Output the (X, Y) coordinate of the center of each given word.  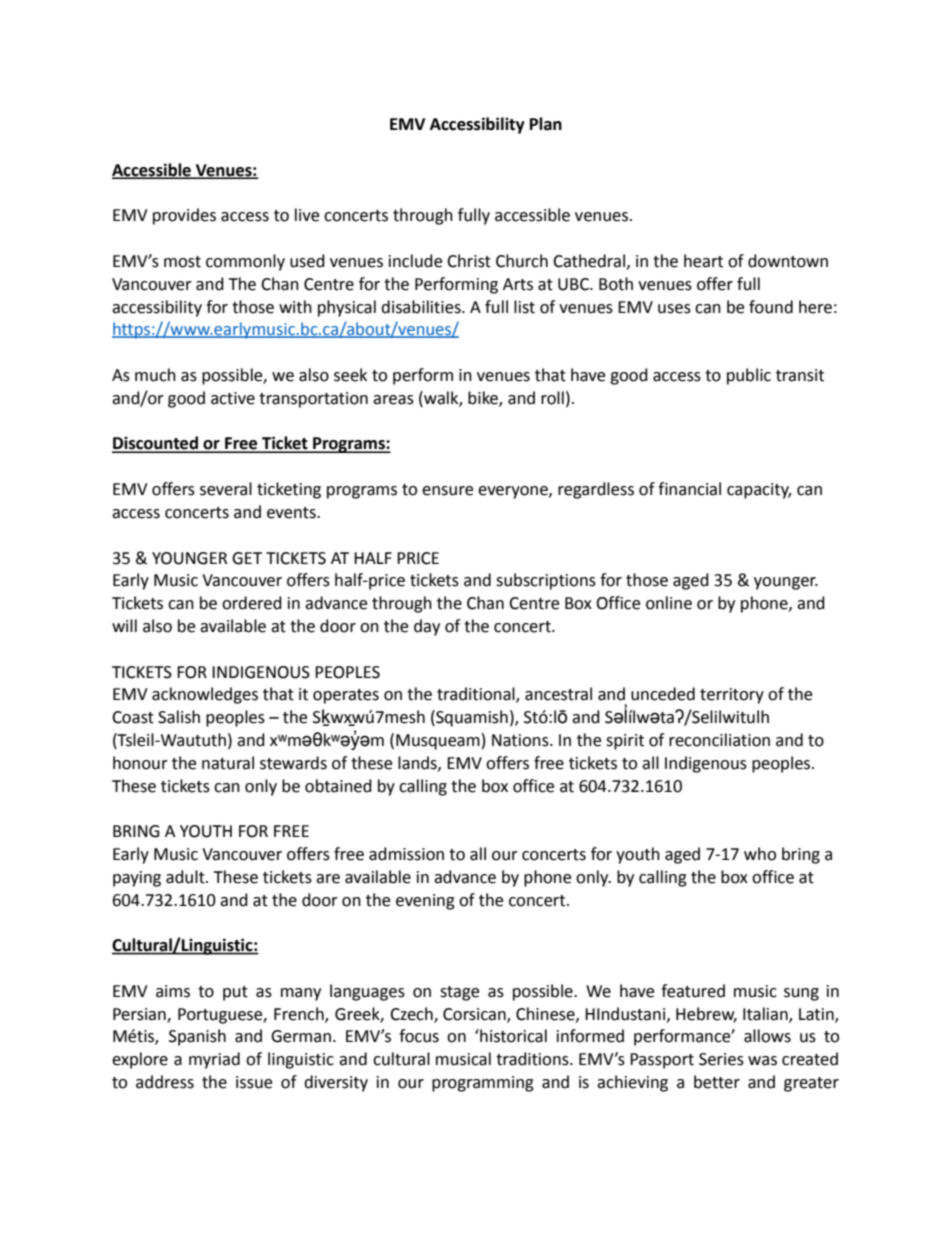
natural (228, 763)
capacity (759, 491)
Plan (546, 124)
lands (418, 763)
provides (184, 216)
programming (483, 1084)
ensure (447, 491)
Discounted (156, 444)
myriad (214, 1060)
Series (721, 1059)
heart (703, 261)
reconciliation (719, 740)
